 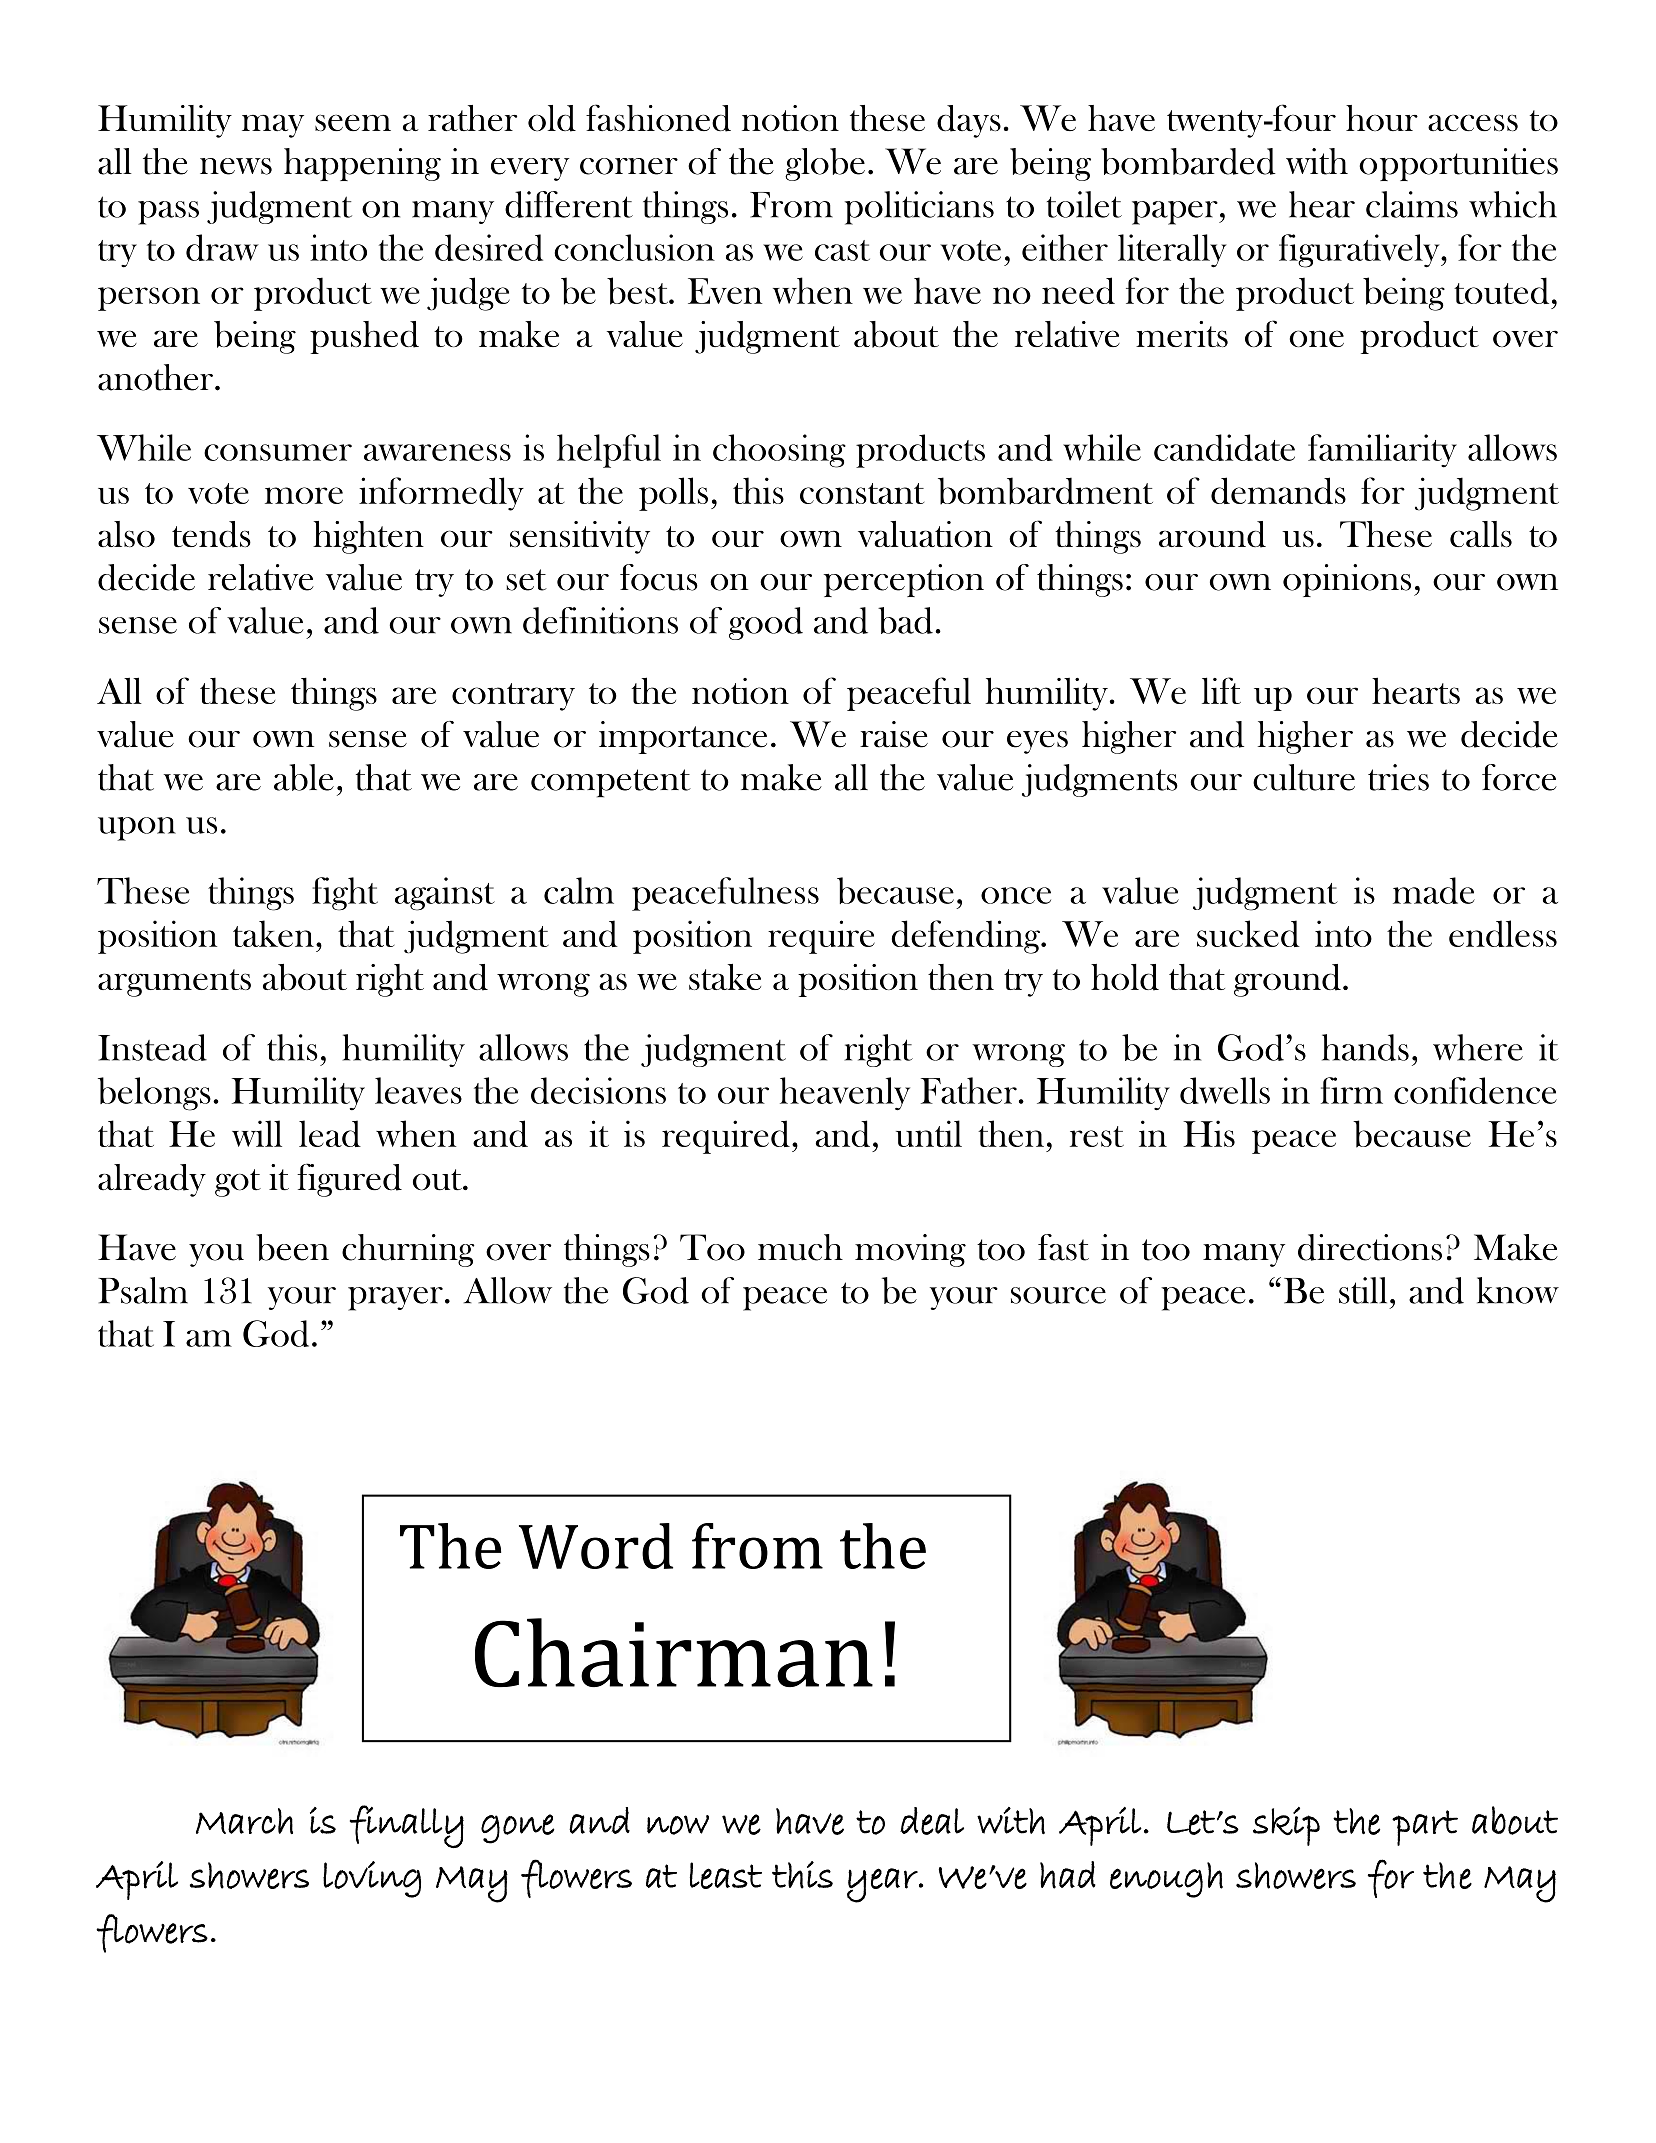 I want to click on skip, so click(x=1286, y=1826).
